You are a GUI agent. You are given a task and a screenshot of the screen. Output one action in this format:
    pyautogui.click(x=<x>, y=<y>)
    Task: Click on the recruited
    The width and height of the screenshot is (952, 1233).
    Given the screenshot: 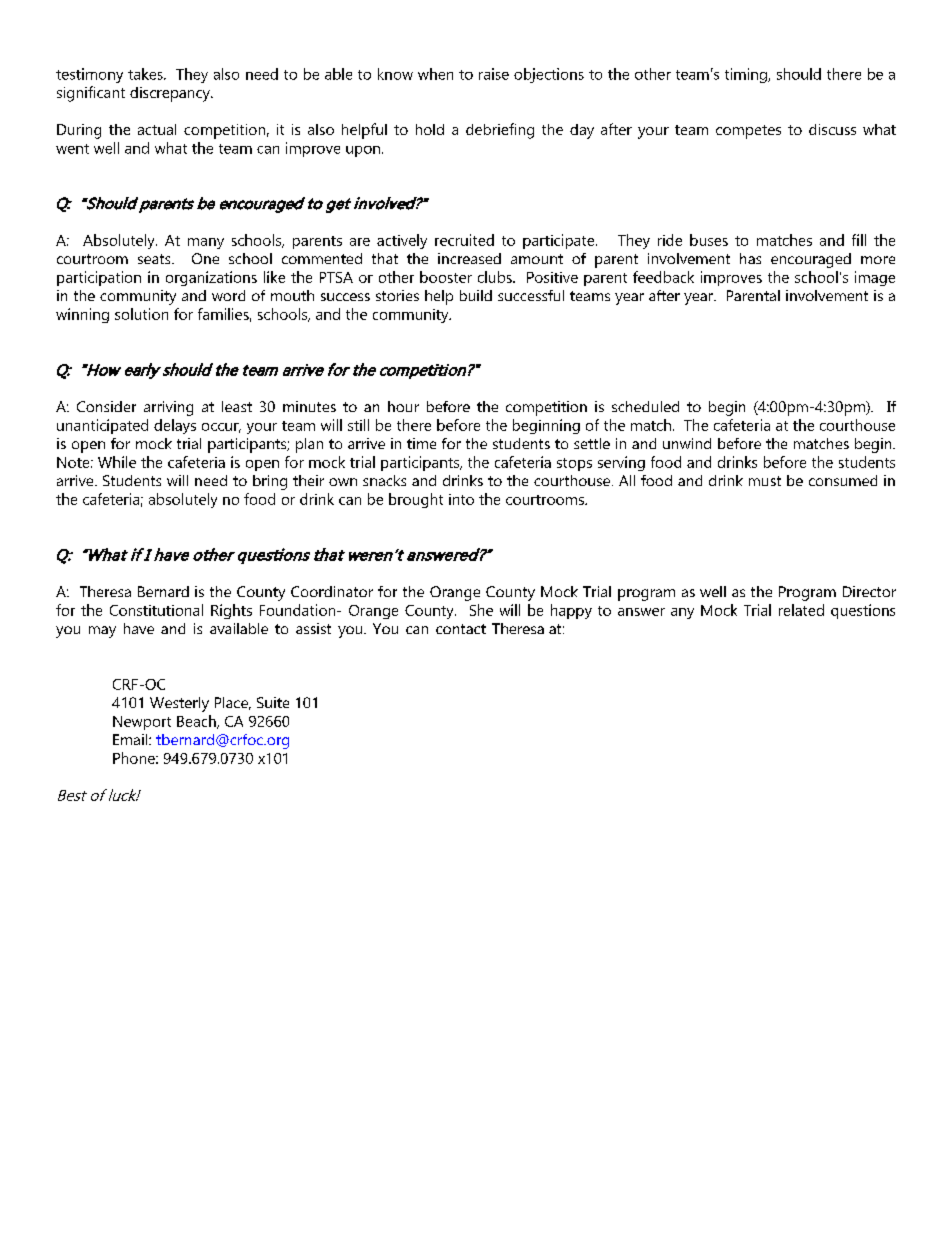 What is the action you would take?
    pyautogui.click(x=464, y=240)
